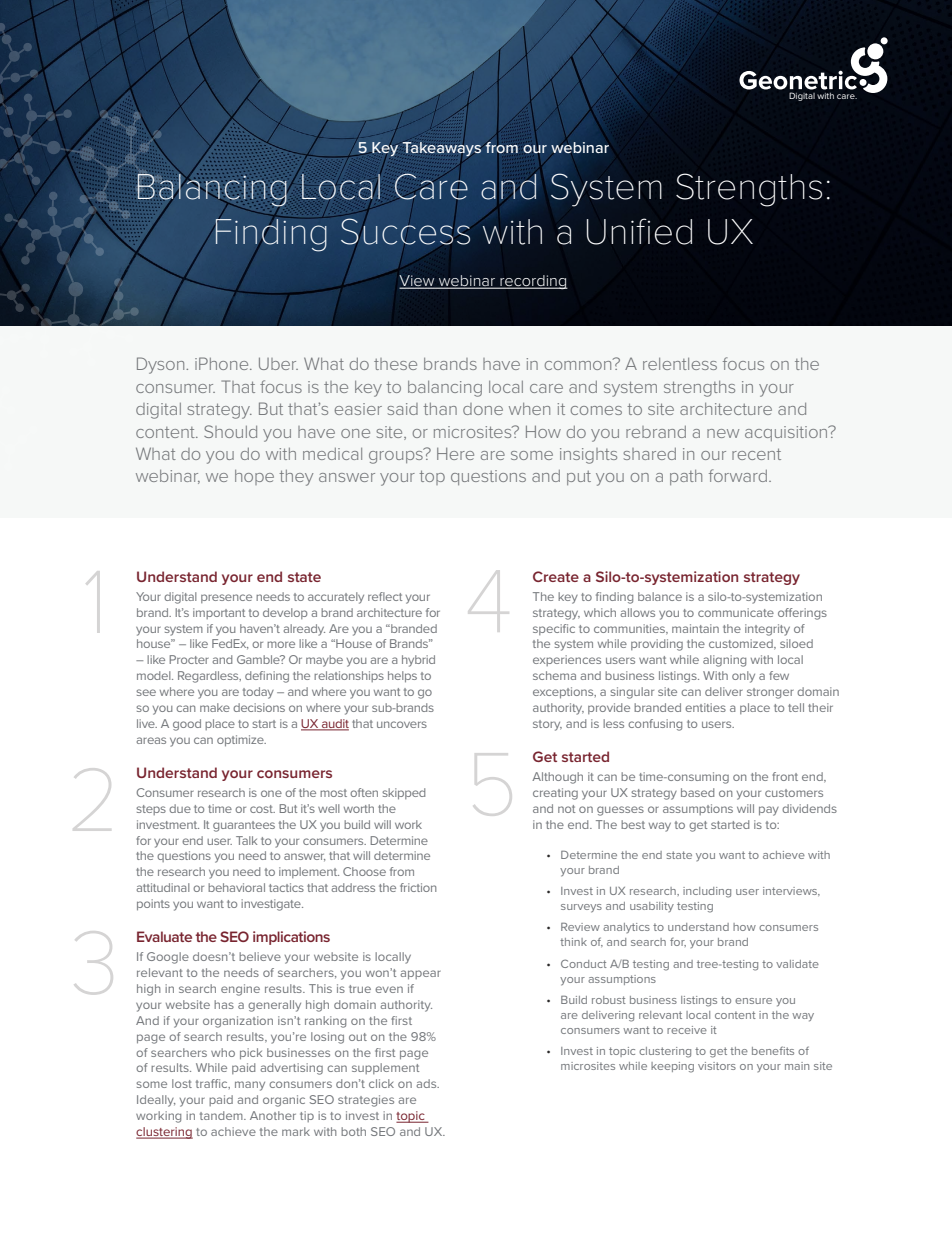 The width and height of the screenshot is (952, 1233). I want to click on creating, so click(555, 794).
